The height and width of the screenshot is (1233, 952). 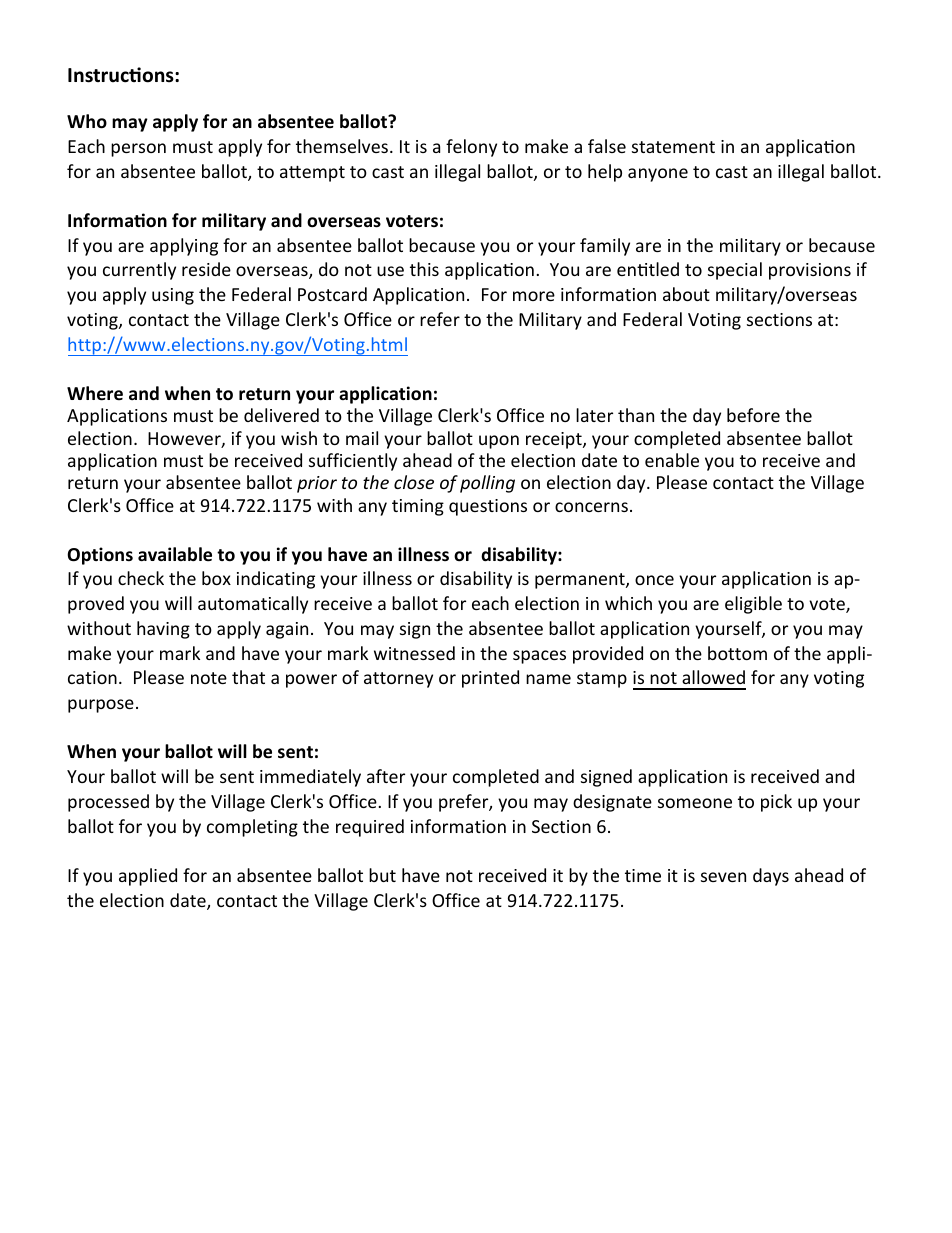 What do you see at coordinates (713, 677) in the screenshot?
I see `allowed` at bounding box center [713, 677].
